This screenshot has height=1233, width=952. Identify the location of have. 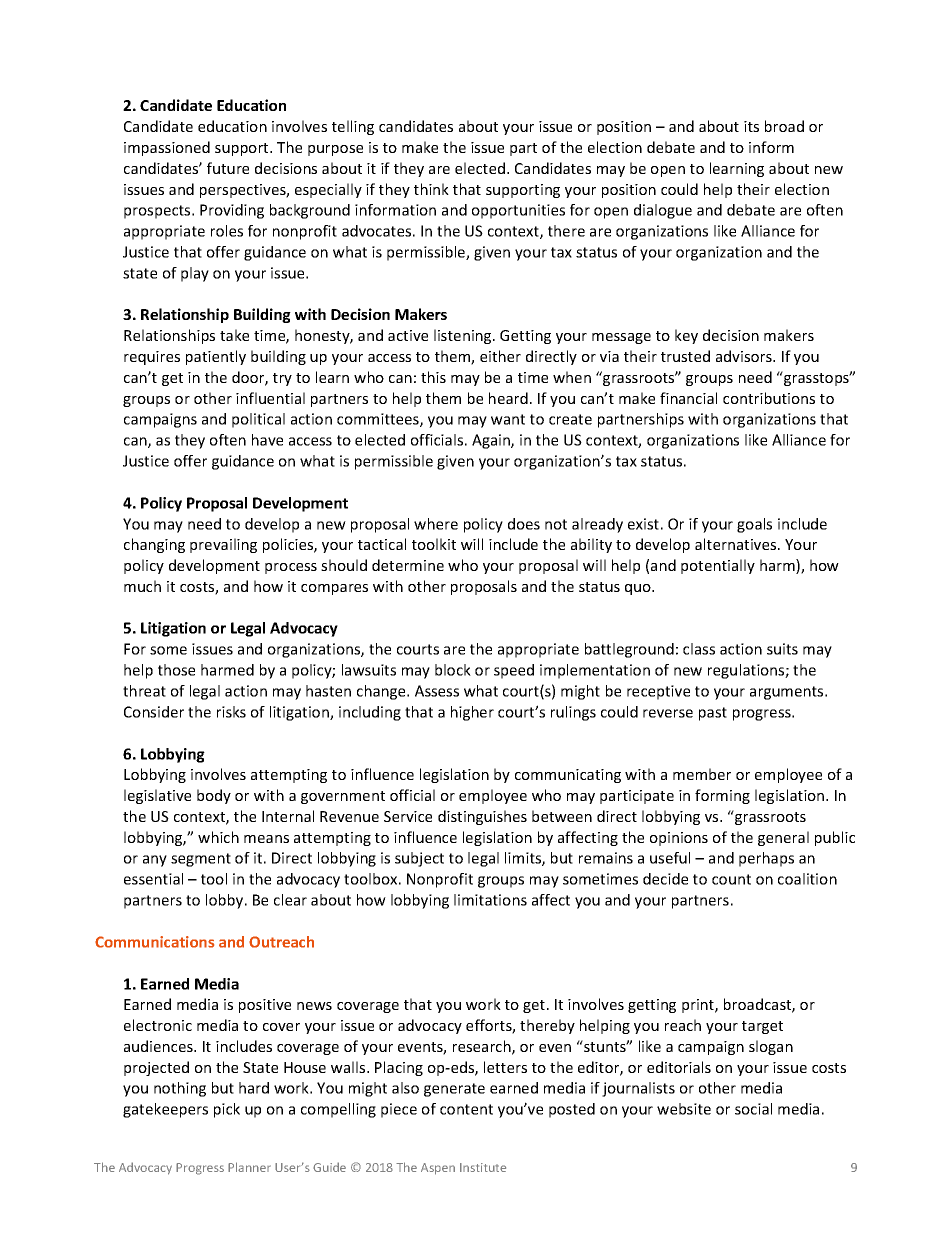
(267, 440).
